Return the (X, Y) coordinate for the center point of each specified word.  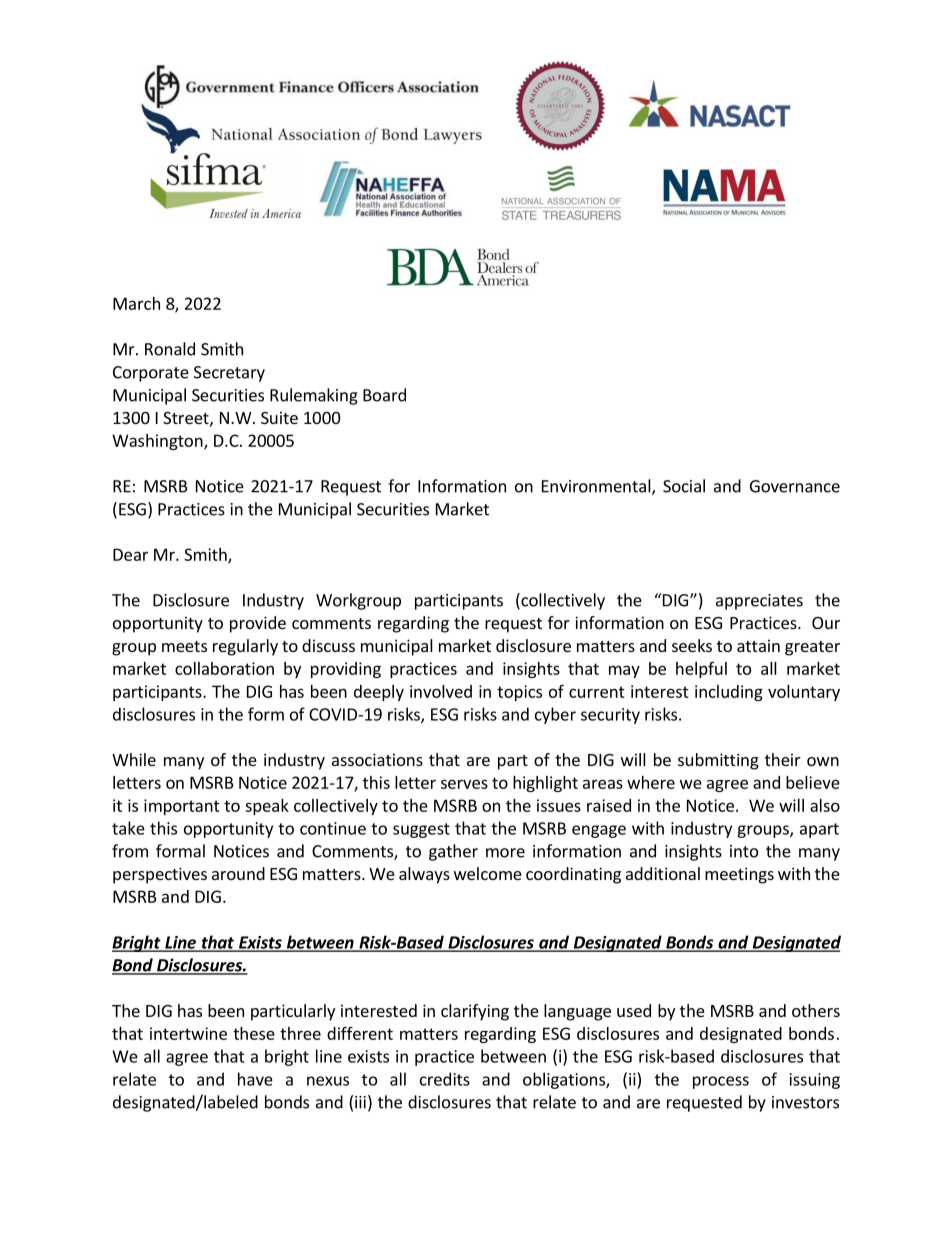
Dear (130, 554)
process (721, 1082)
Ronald (170, 349)
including (729, 693)
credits (445, 1079)
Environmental (597, 487)
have (255, 1079)
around (238, 873)
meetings (739, 875)
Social (684, 486)
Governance (795, 486)
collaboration (224, 668)
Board (384, 395)
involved (441, 691)
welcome (488, 873)
